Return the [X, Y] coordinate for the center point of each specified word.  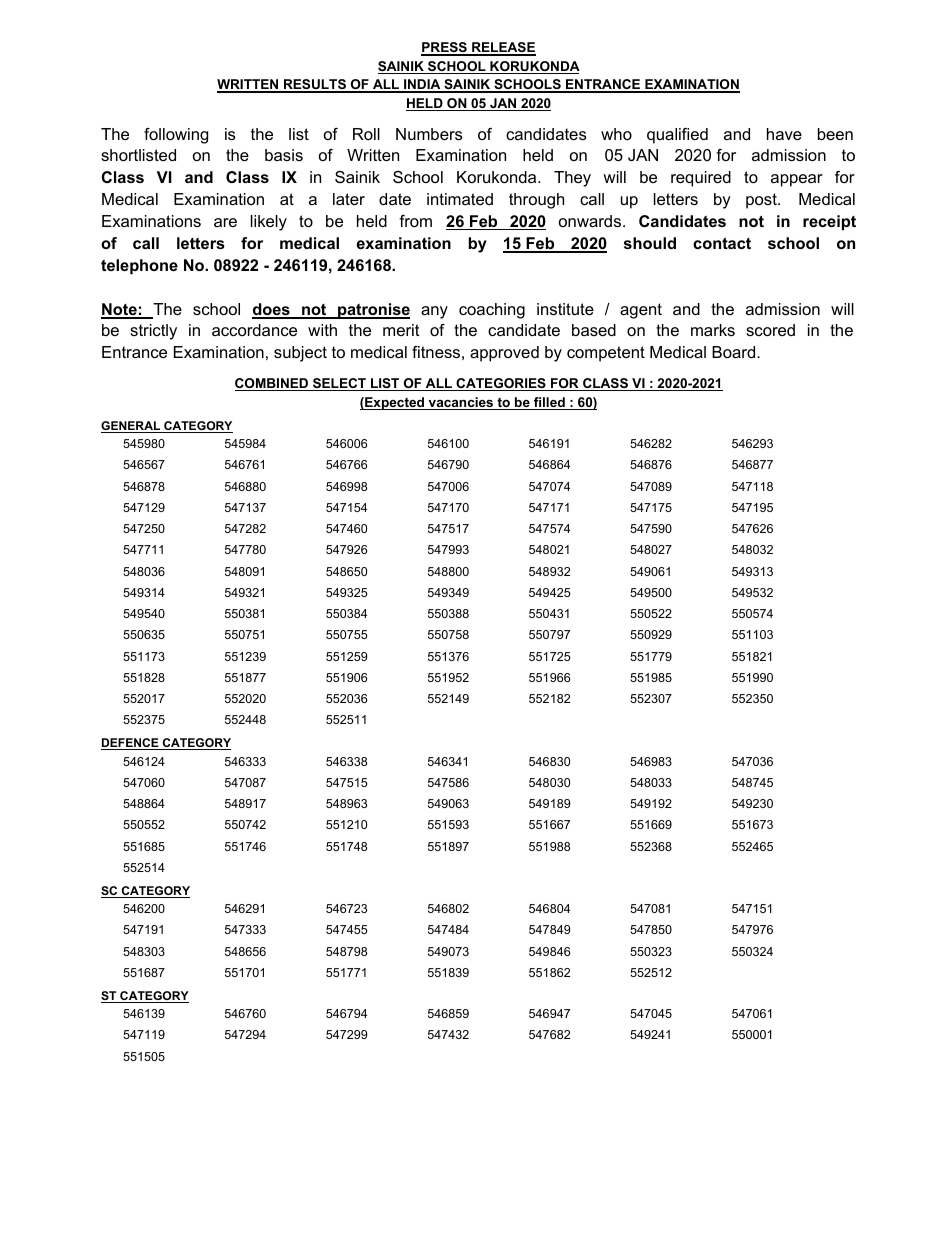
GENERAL [132, 427]
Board [735, 352]
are [225, 222]
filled [549, 403]
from [415, 221]
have [784, 134]
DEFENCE [131, 744]
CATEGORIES [501, 384]
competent [606, 354]
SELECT [339, 384]
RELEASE [503, 48]
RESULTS [315, 85]
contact [722, 243]
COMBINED [273, 384]
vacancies [461, 403]
